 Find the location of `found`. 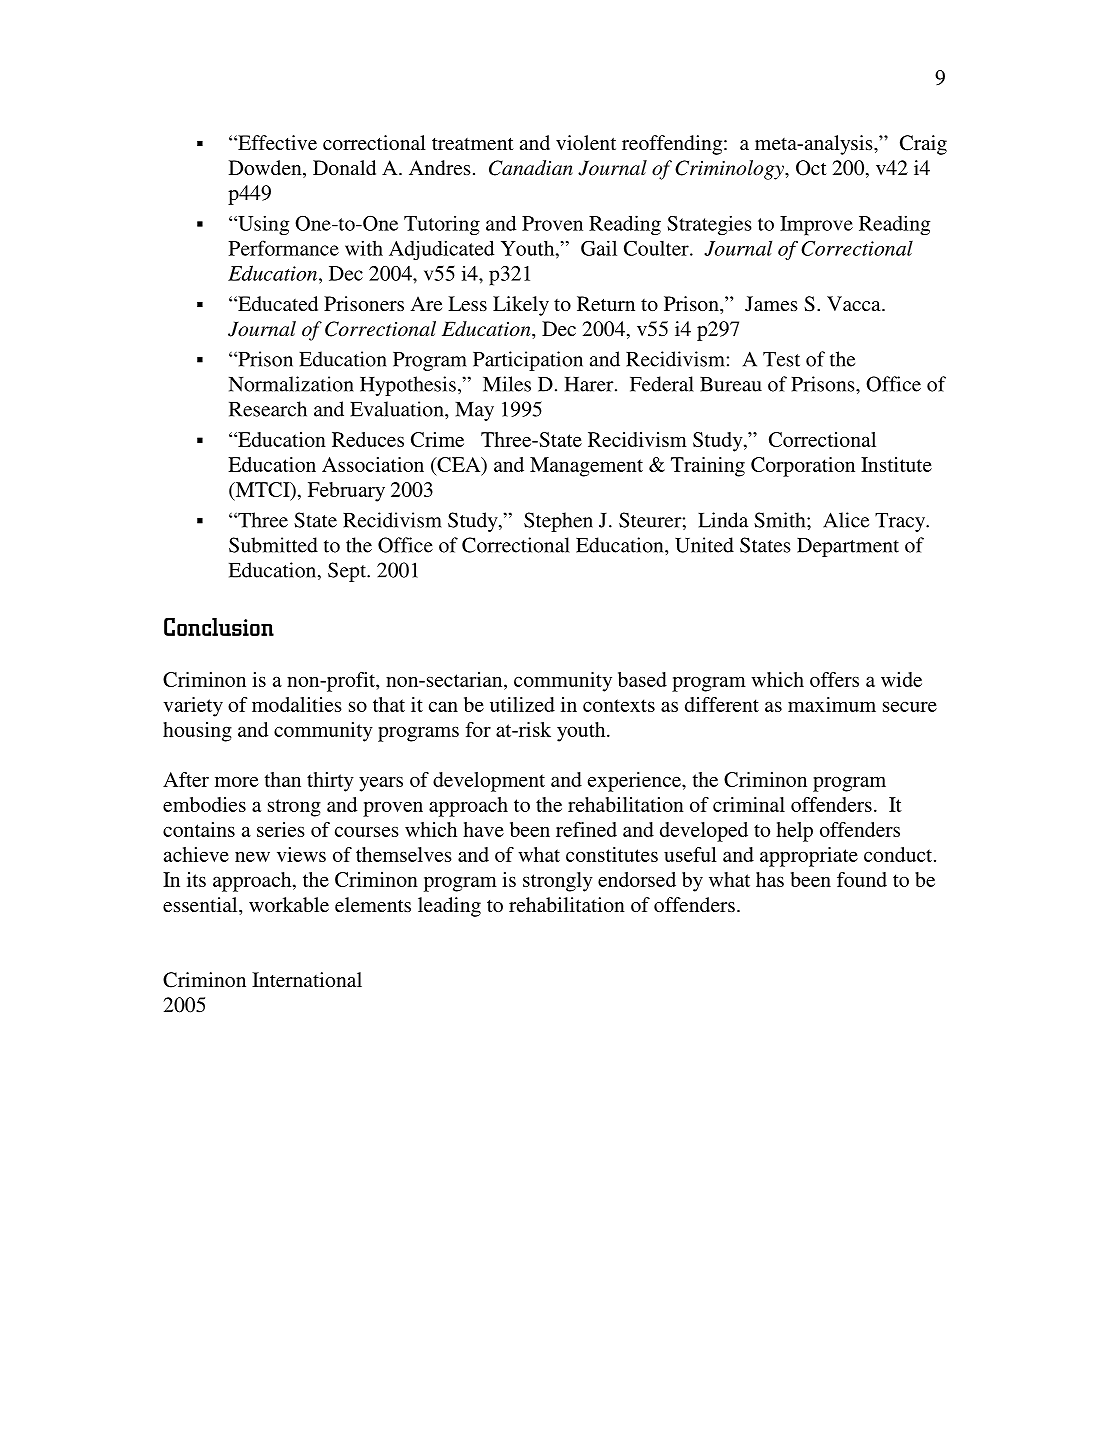

found is located at coordinates (862, 879).
